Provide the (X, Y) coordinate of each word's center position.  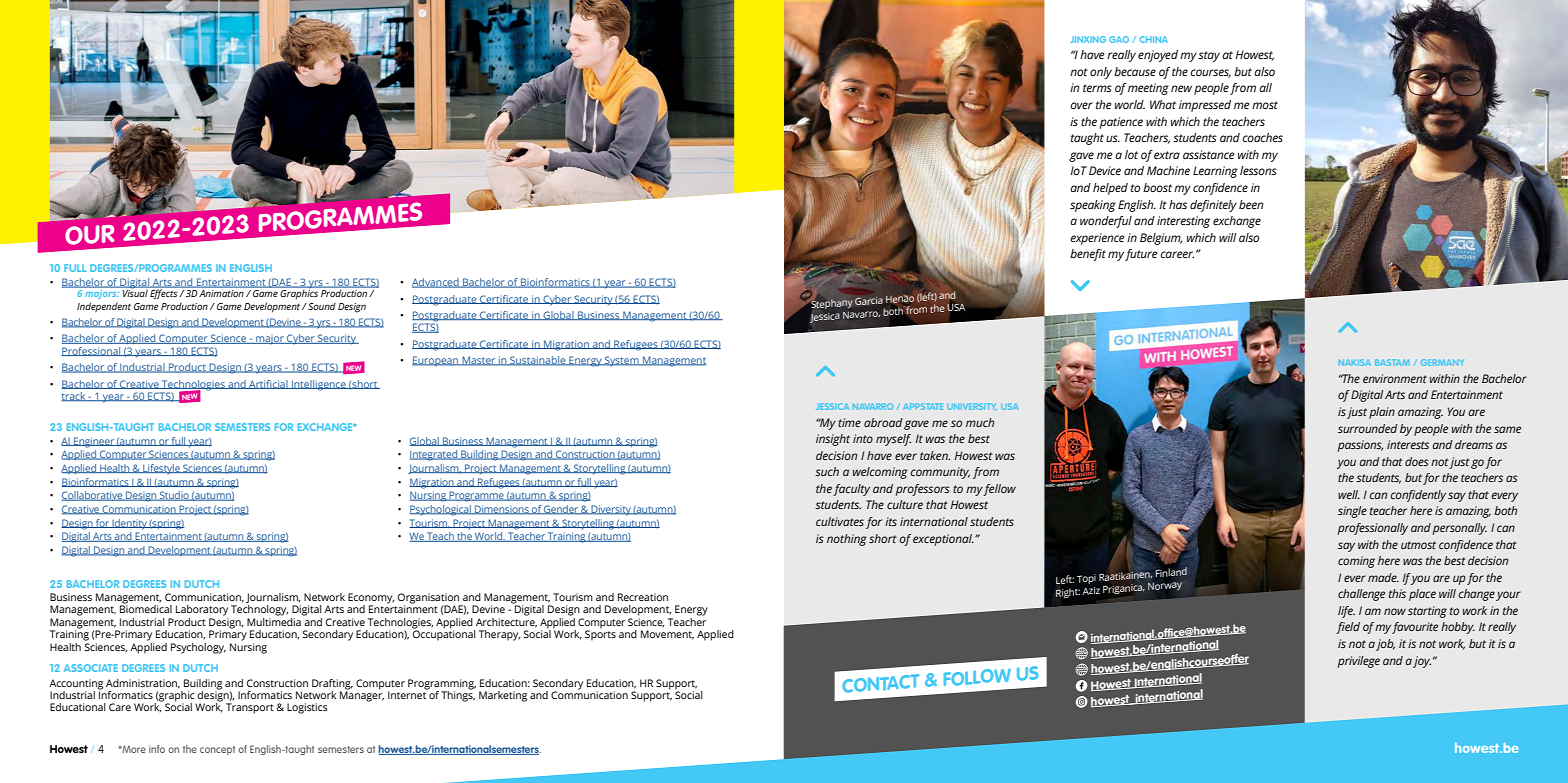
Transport (250, 708)
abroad (883, 422)
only (1101, 73)
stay (1209, 56)
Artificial (268, 384)
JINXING (1088, 39)
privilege (1359, 662)
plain (1382, 413)
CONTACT (882, 685)
